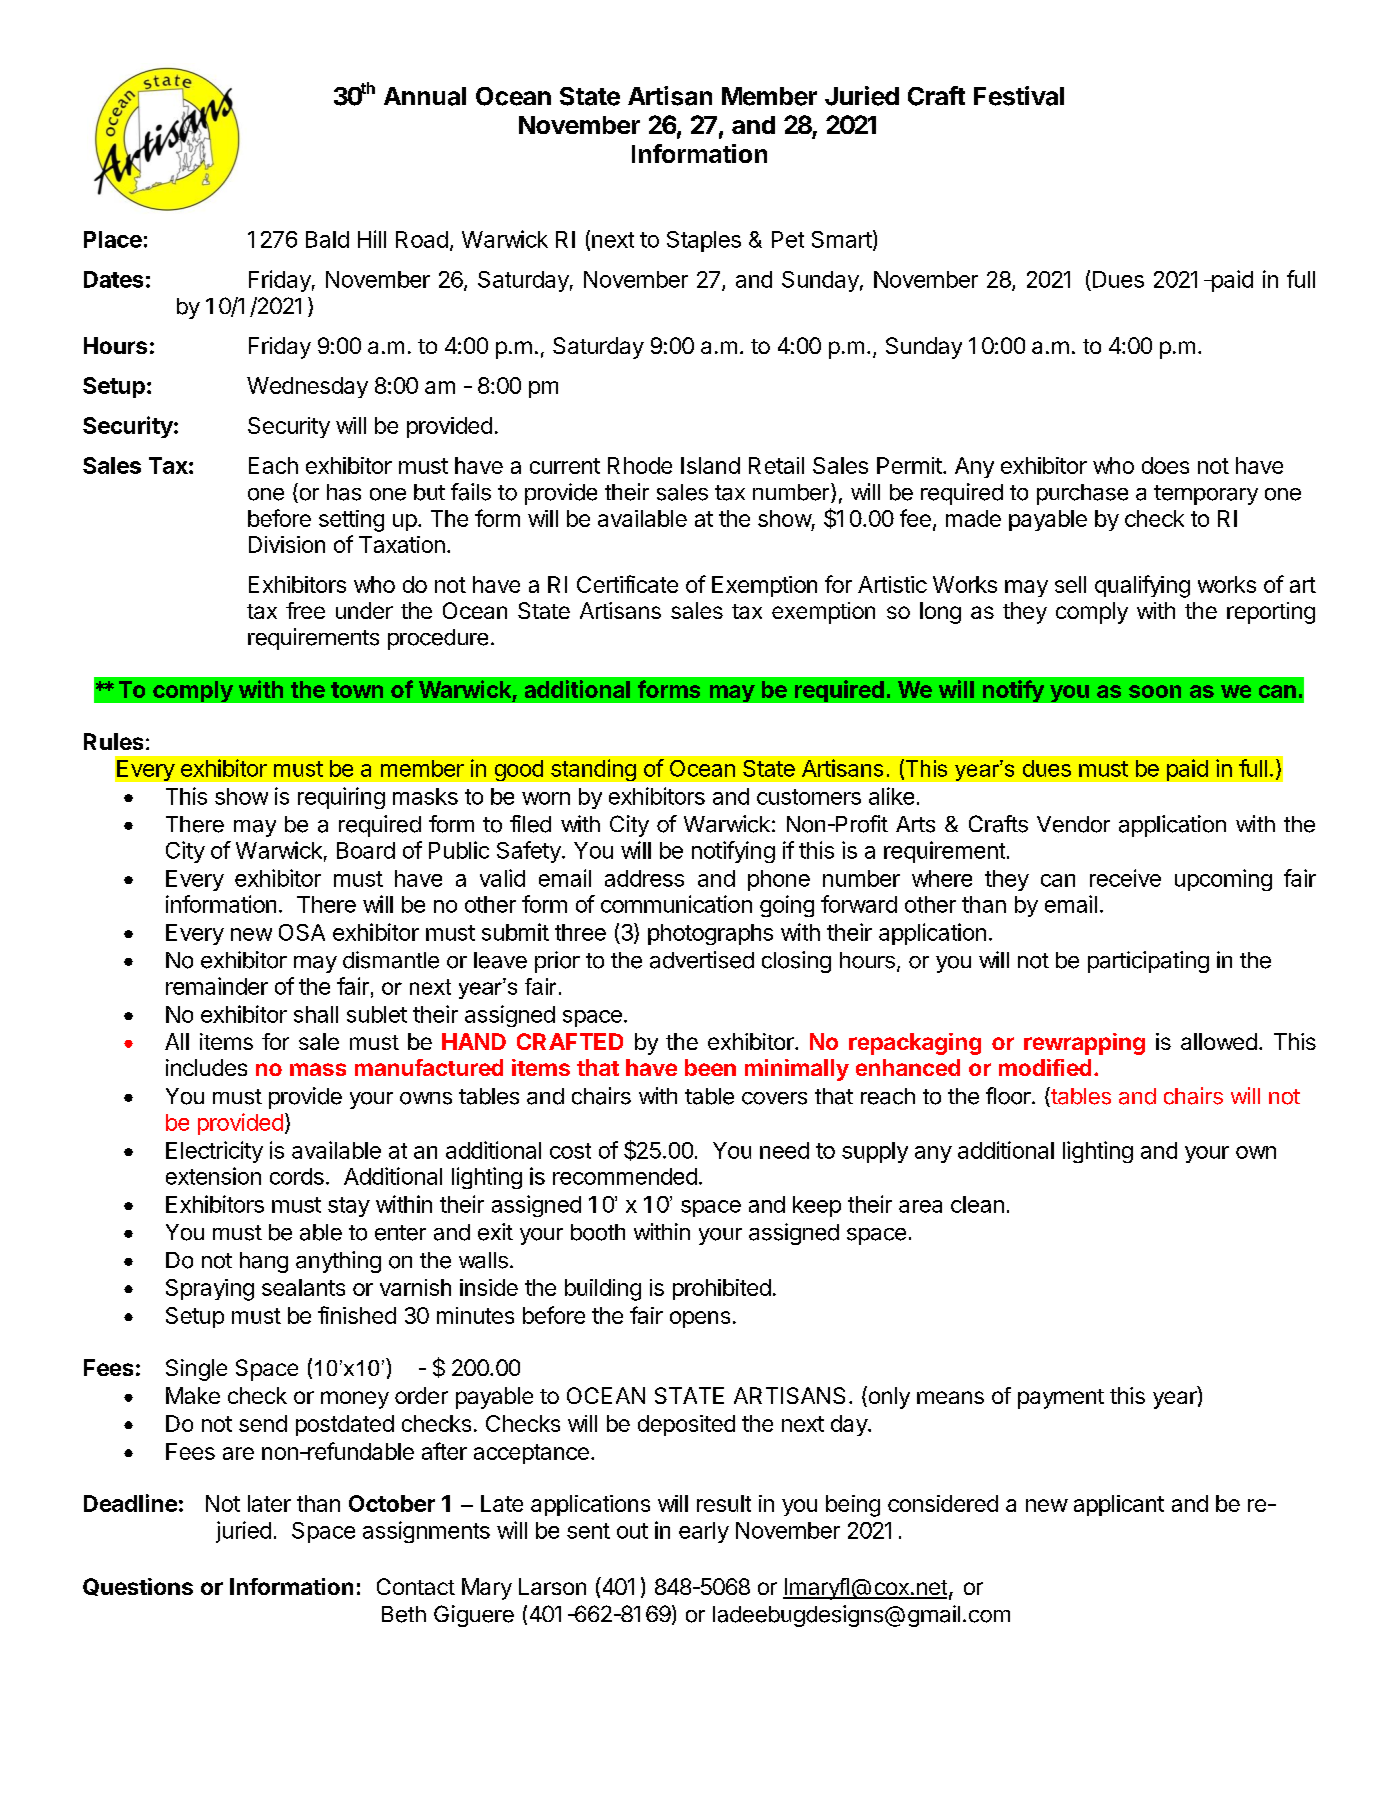 The image size is (1398, 1809). Describe the element at coordinates (138, 1587) in the screenshot. I see `Questions` at that location.
